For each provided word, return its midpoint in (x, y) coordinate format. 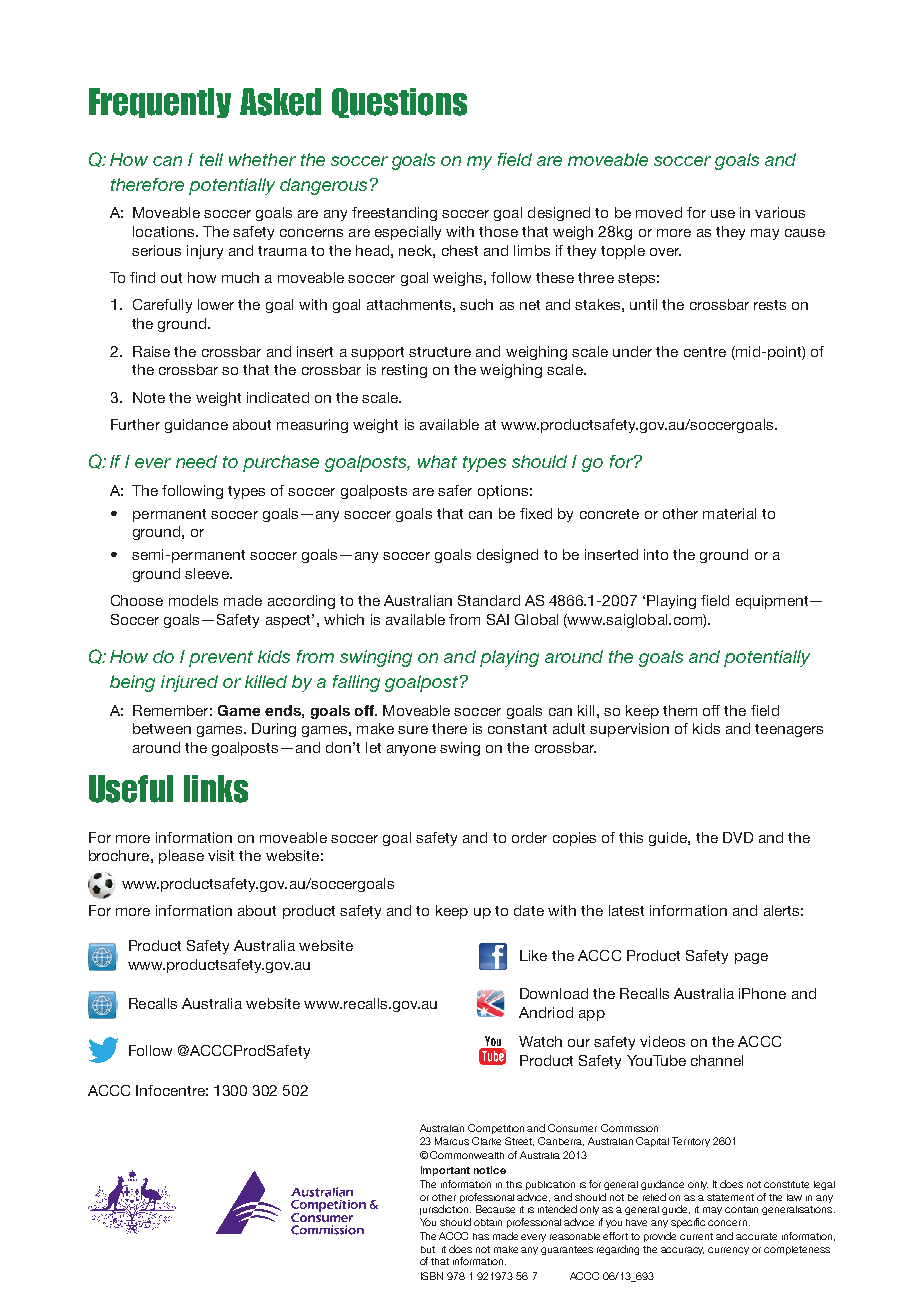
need (196, 461)
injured (189, 683)
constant (517, 729)
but (428, 1249)
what (437, 461)
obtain (488, 1222)
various (780, 212)
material (729, 513)
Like (533, 955)
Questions (399, 103)
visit (221, 855)
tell (211, 159)
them (680, 710)
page (751, 958)
